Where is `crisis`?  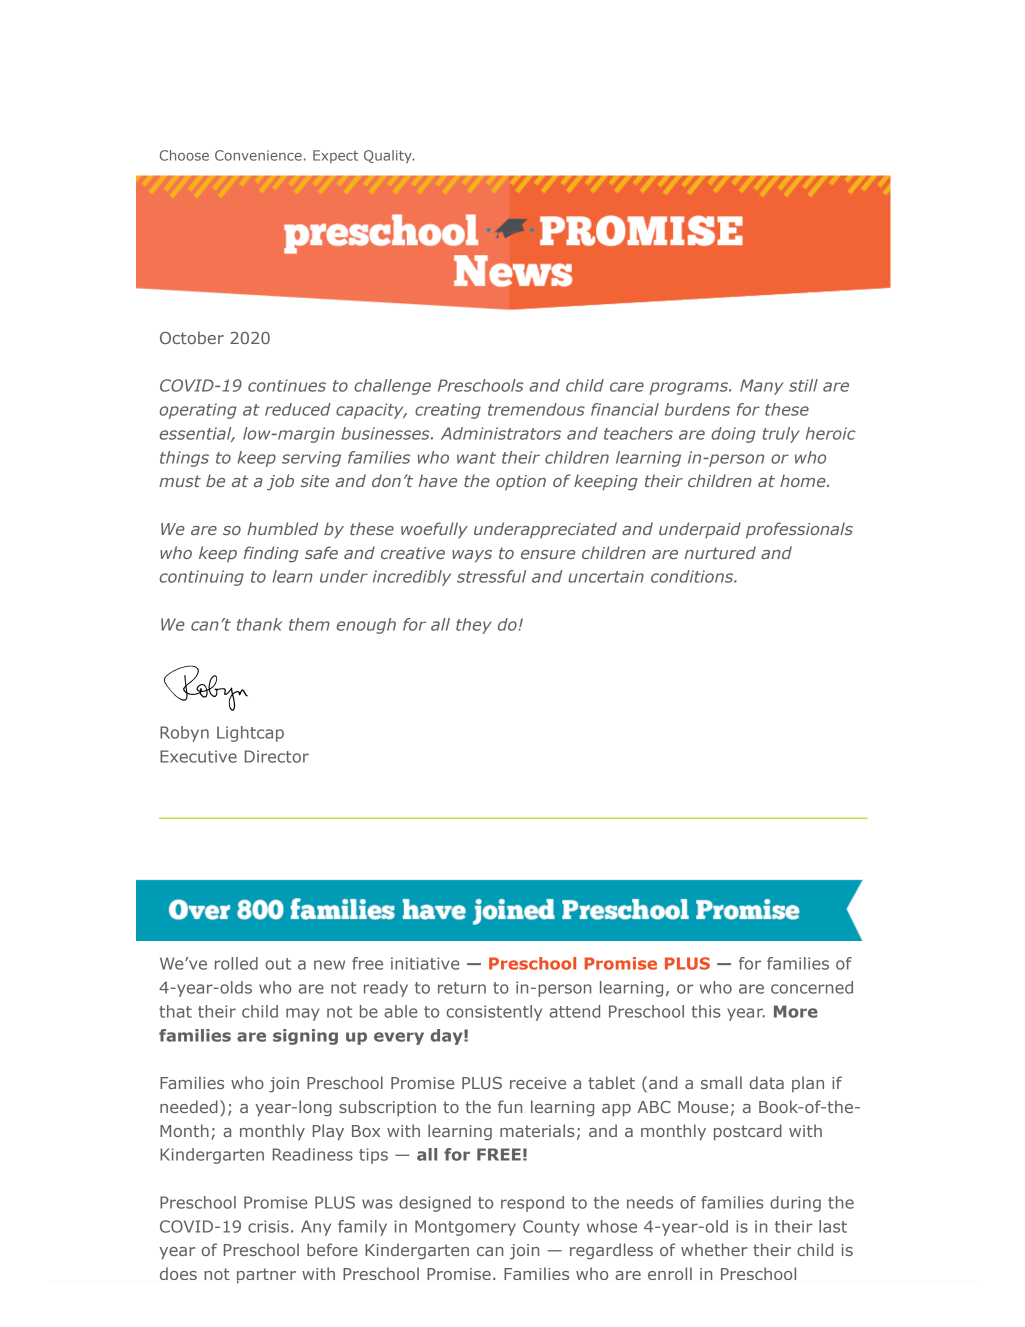 crisis is located at coordinates (268, 1226).
